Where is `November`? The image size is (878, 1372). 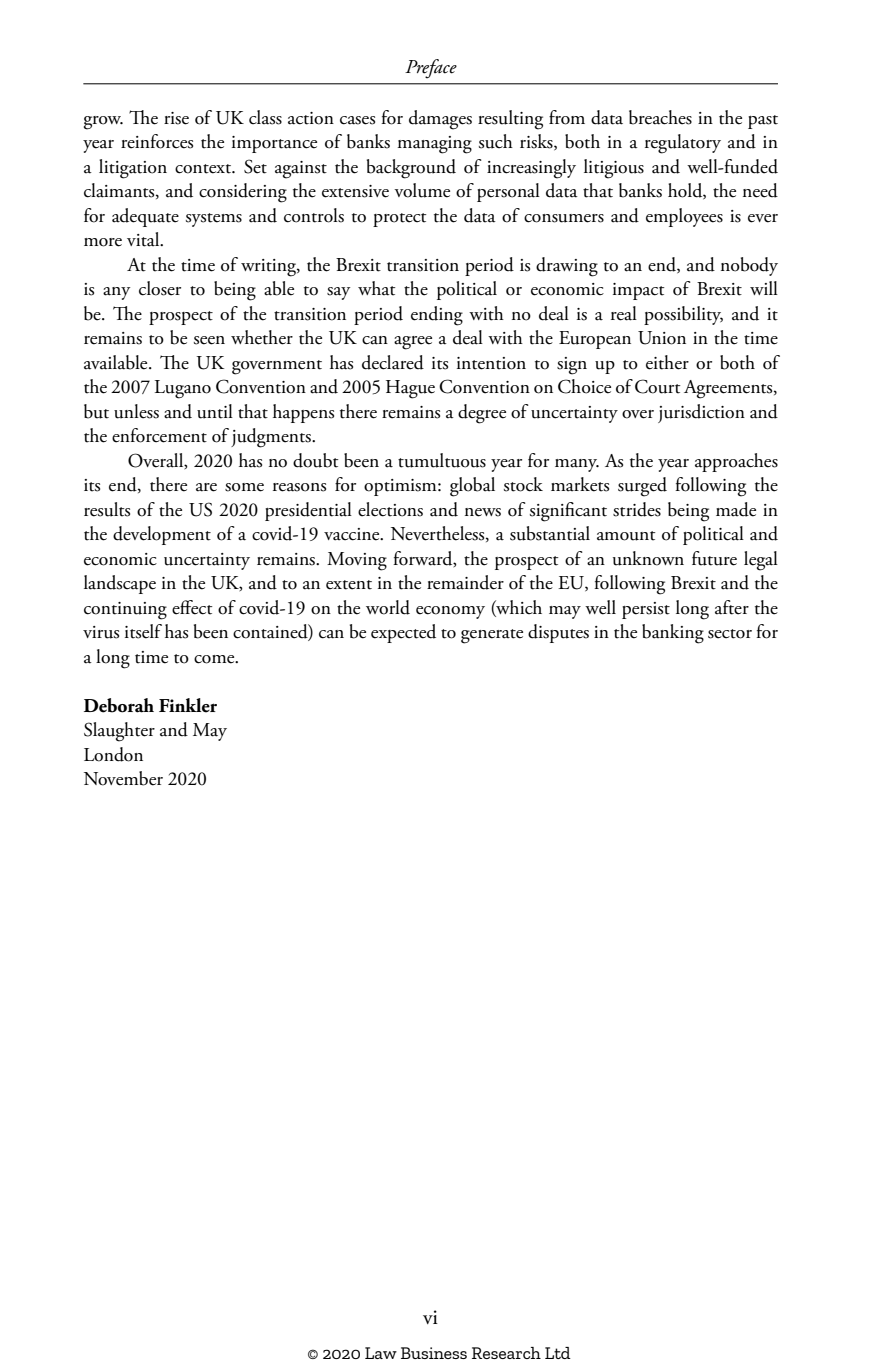
November is located at coordinates (123, 778).
